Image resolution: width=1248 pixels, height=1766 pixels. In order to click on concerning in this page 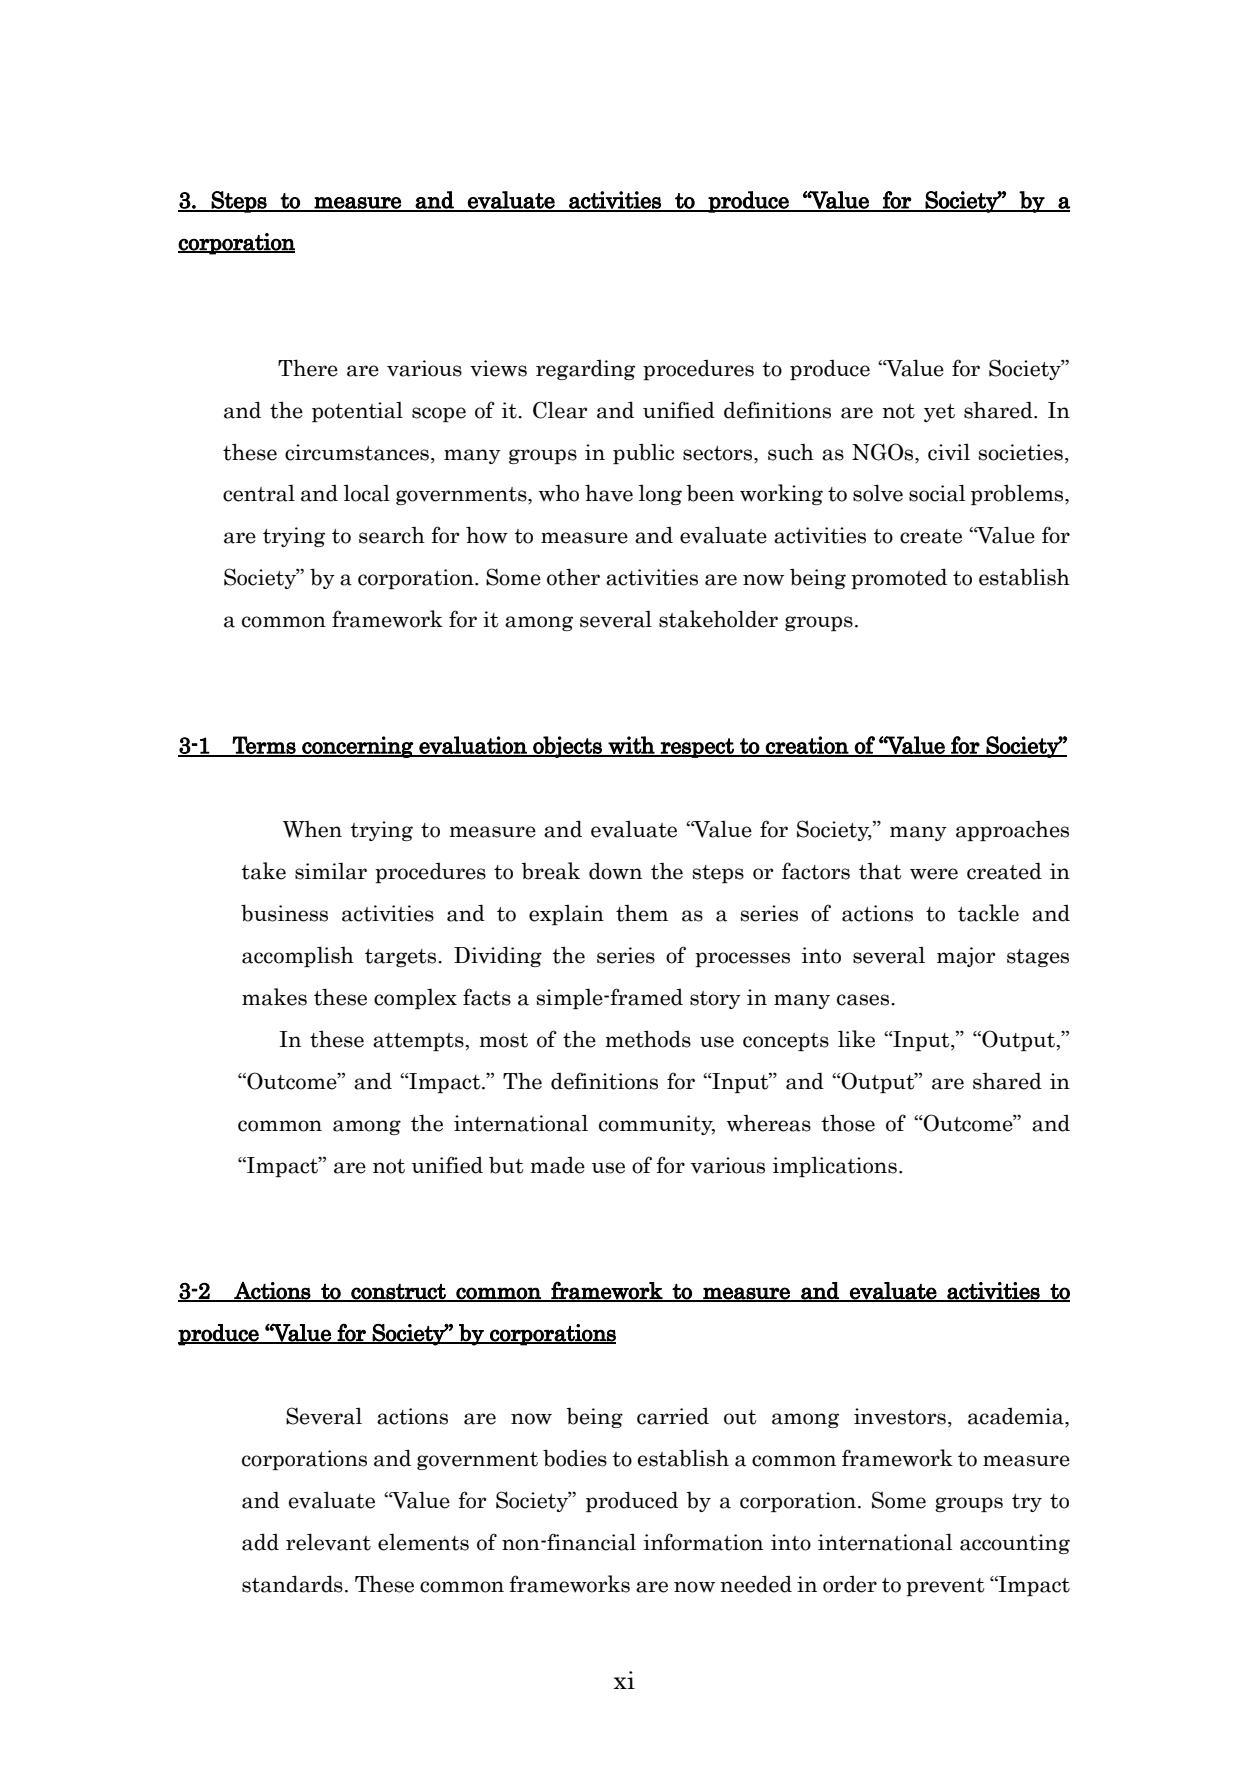, I will do `click(357, 747)`.
